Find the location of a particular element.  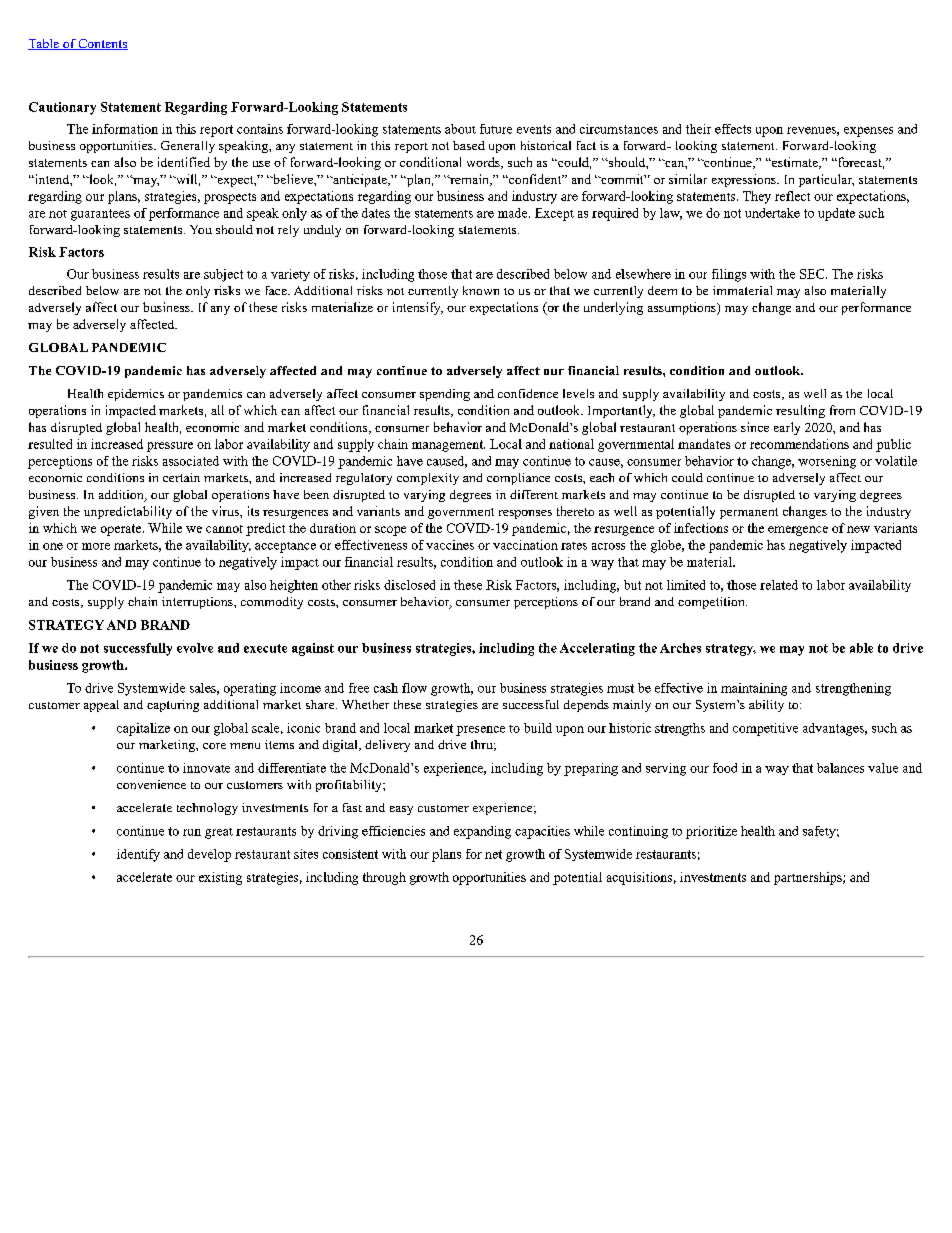

pressure is located at coordinates (170, 447).
